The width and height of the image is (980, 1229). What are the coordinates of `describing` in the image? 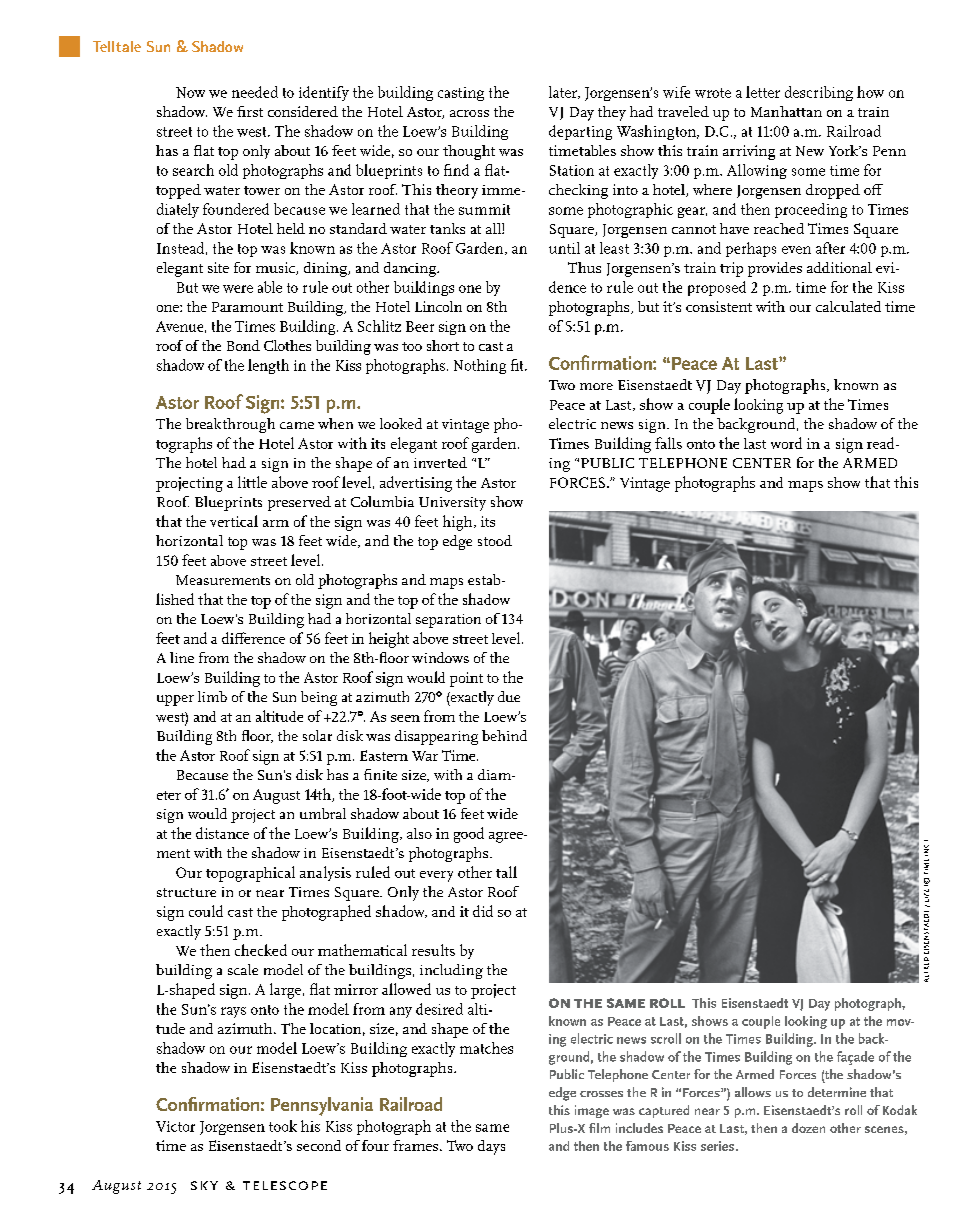 It's located at (819, 93).
